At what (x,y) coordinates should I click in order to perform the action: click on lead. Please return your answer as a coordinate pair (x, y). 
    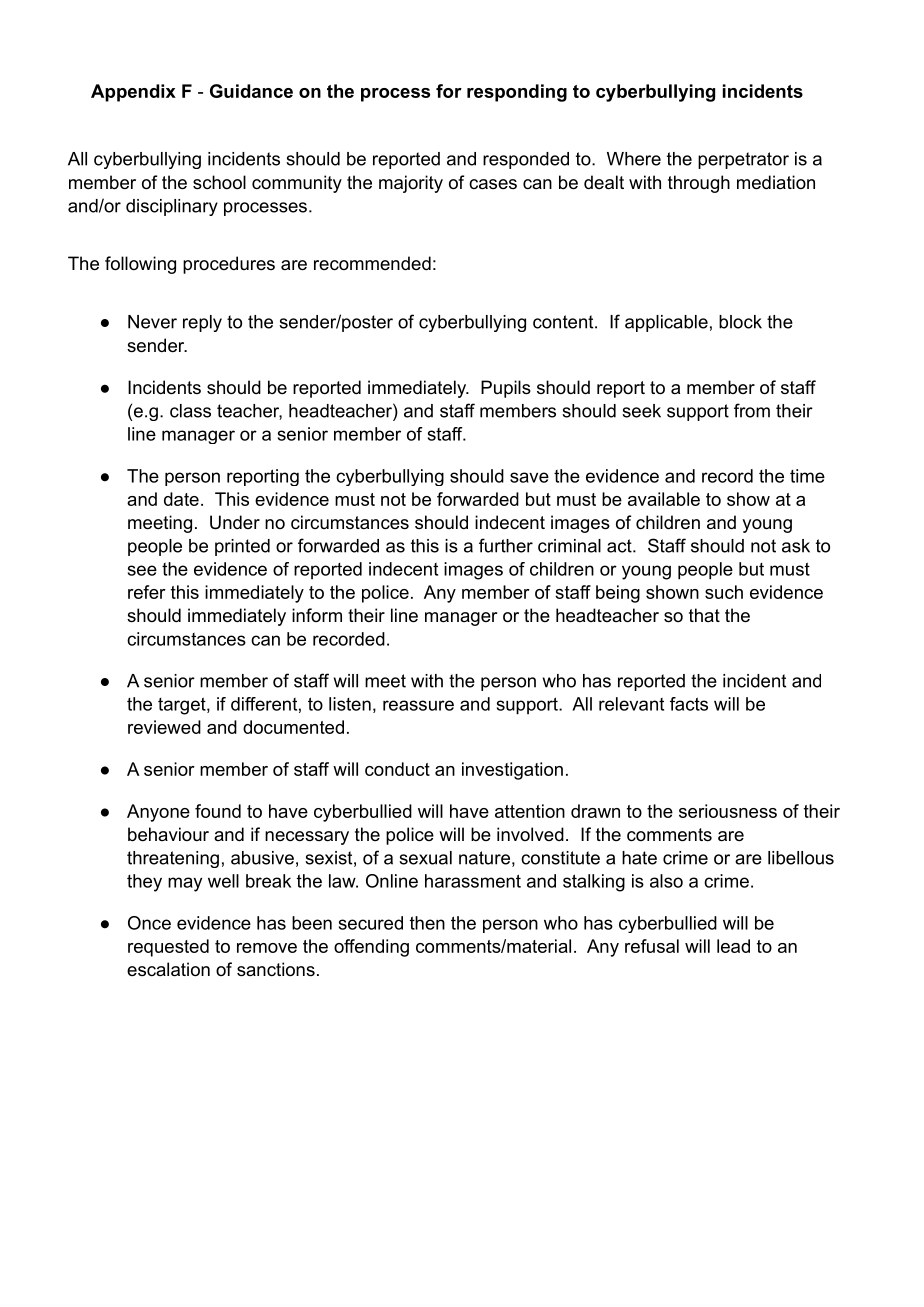
    Looking at the image, I should click on (733, 946).
